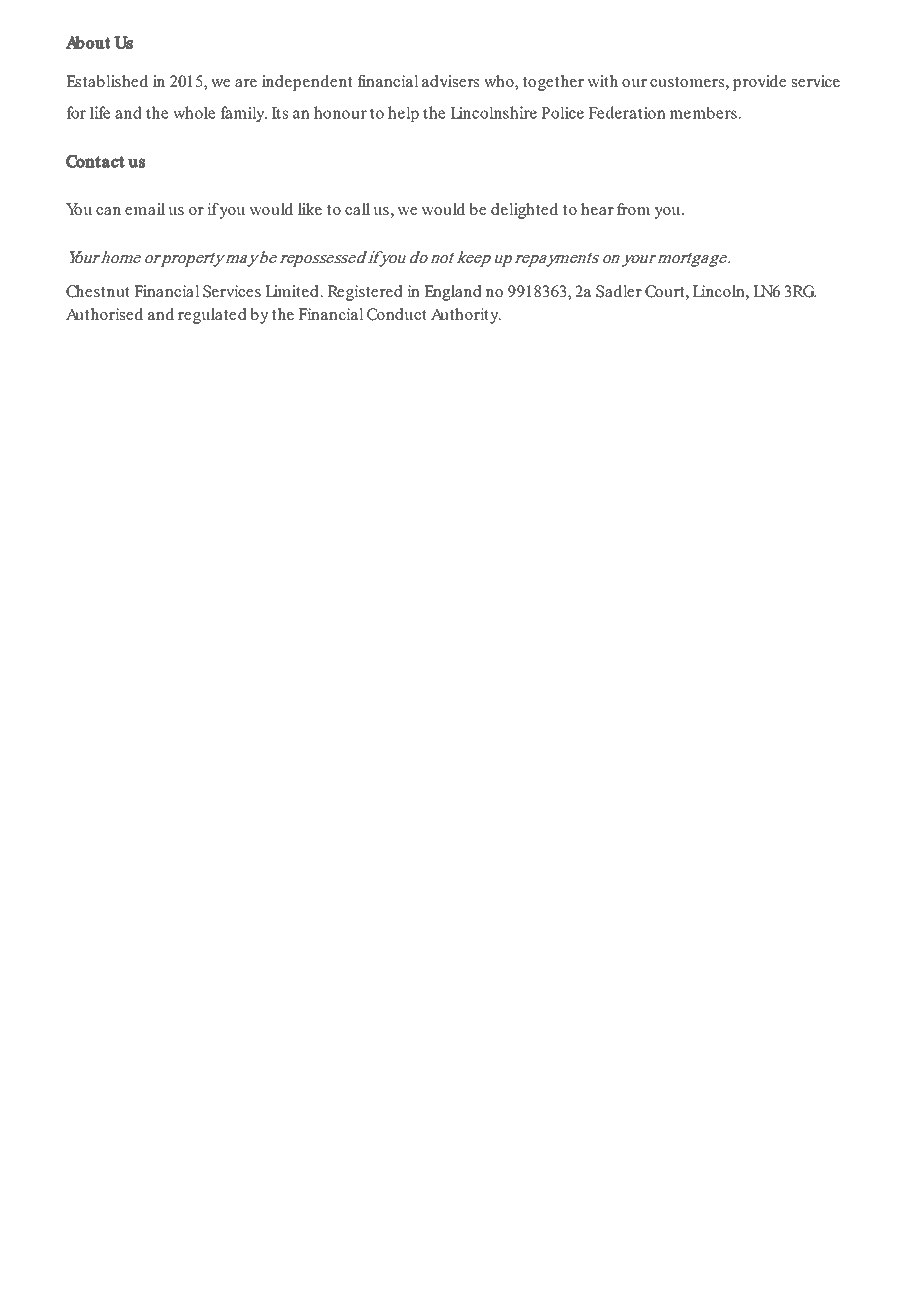 This document has width=924, height=1308. Describe the element at coordinates (104, 314) in the document. I see `Authorised` at that location.
